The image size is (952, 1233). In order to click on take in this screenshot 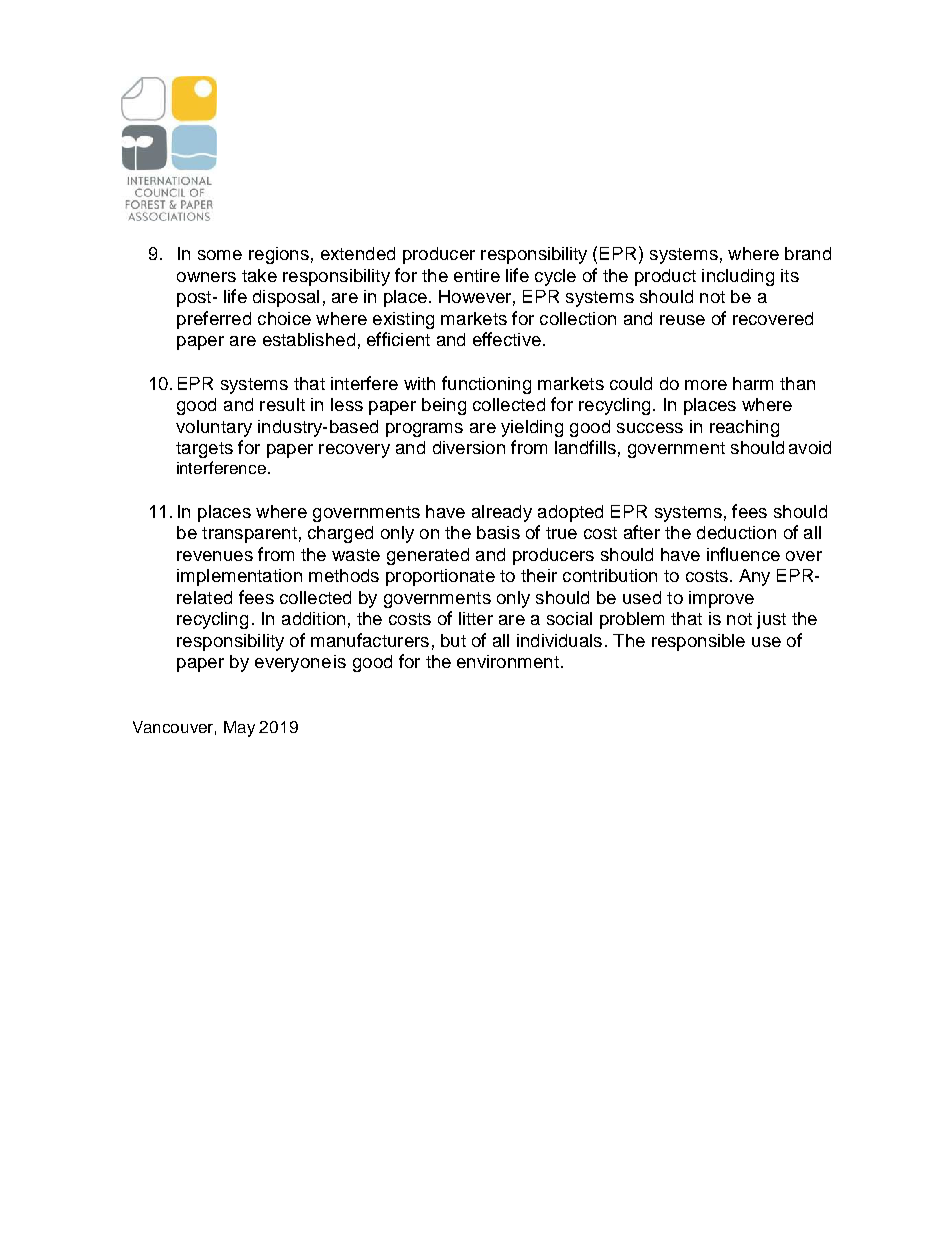, I will do `click(259, 275)`.
